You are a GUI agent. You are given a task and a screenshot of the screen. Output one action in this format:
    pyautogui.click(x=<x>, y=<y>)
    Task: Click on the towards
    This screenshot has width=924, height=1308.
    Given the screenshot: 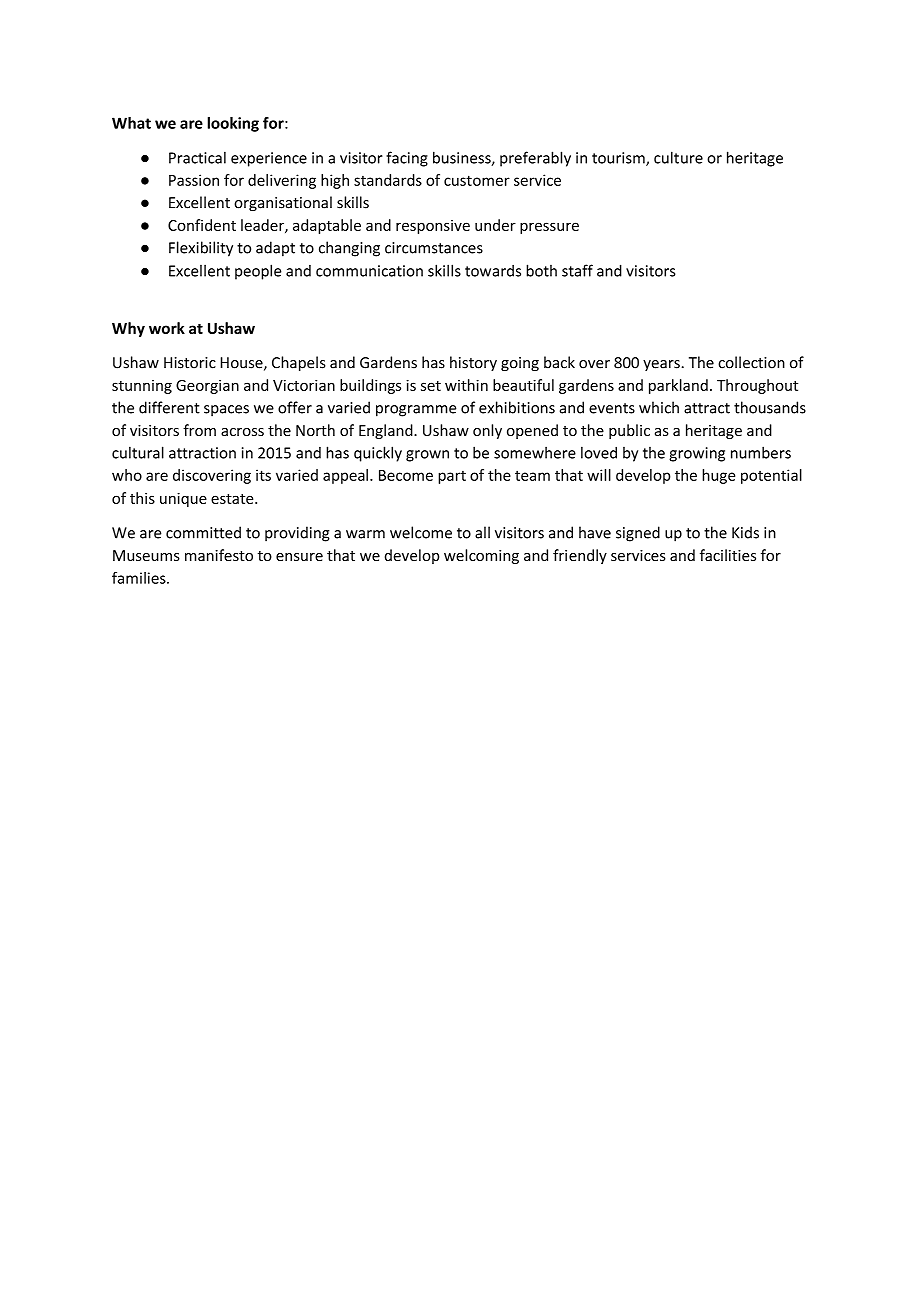 What is the action you would take?
    pyautogui.click(x=493, y=271)
